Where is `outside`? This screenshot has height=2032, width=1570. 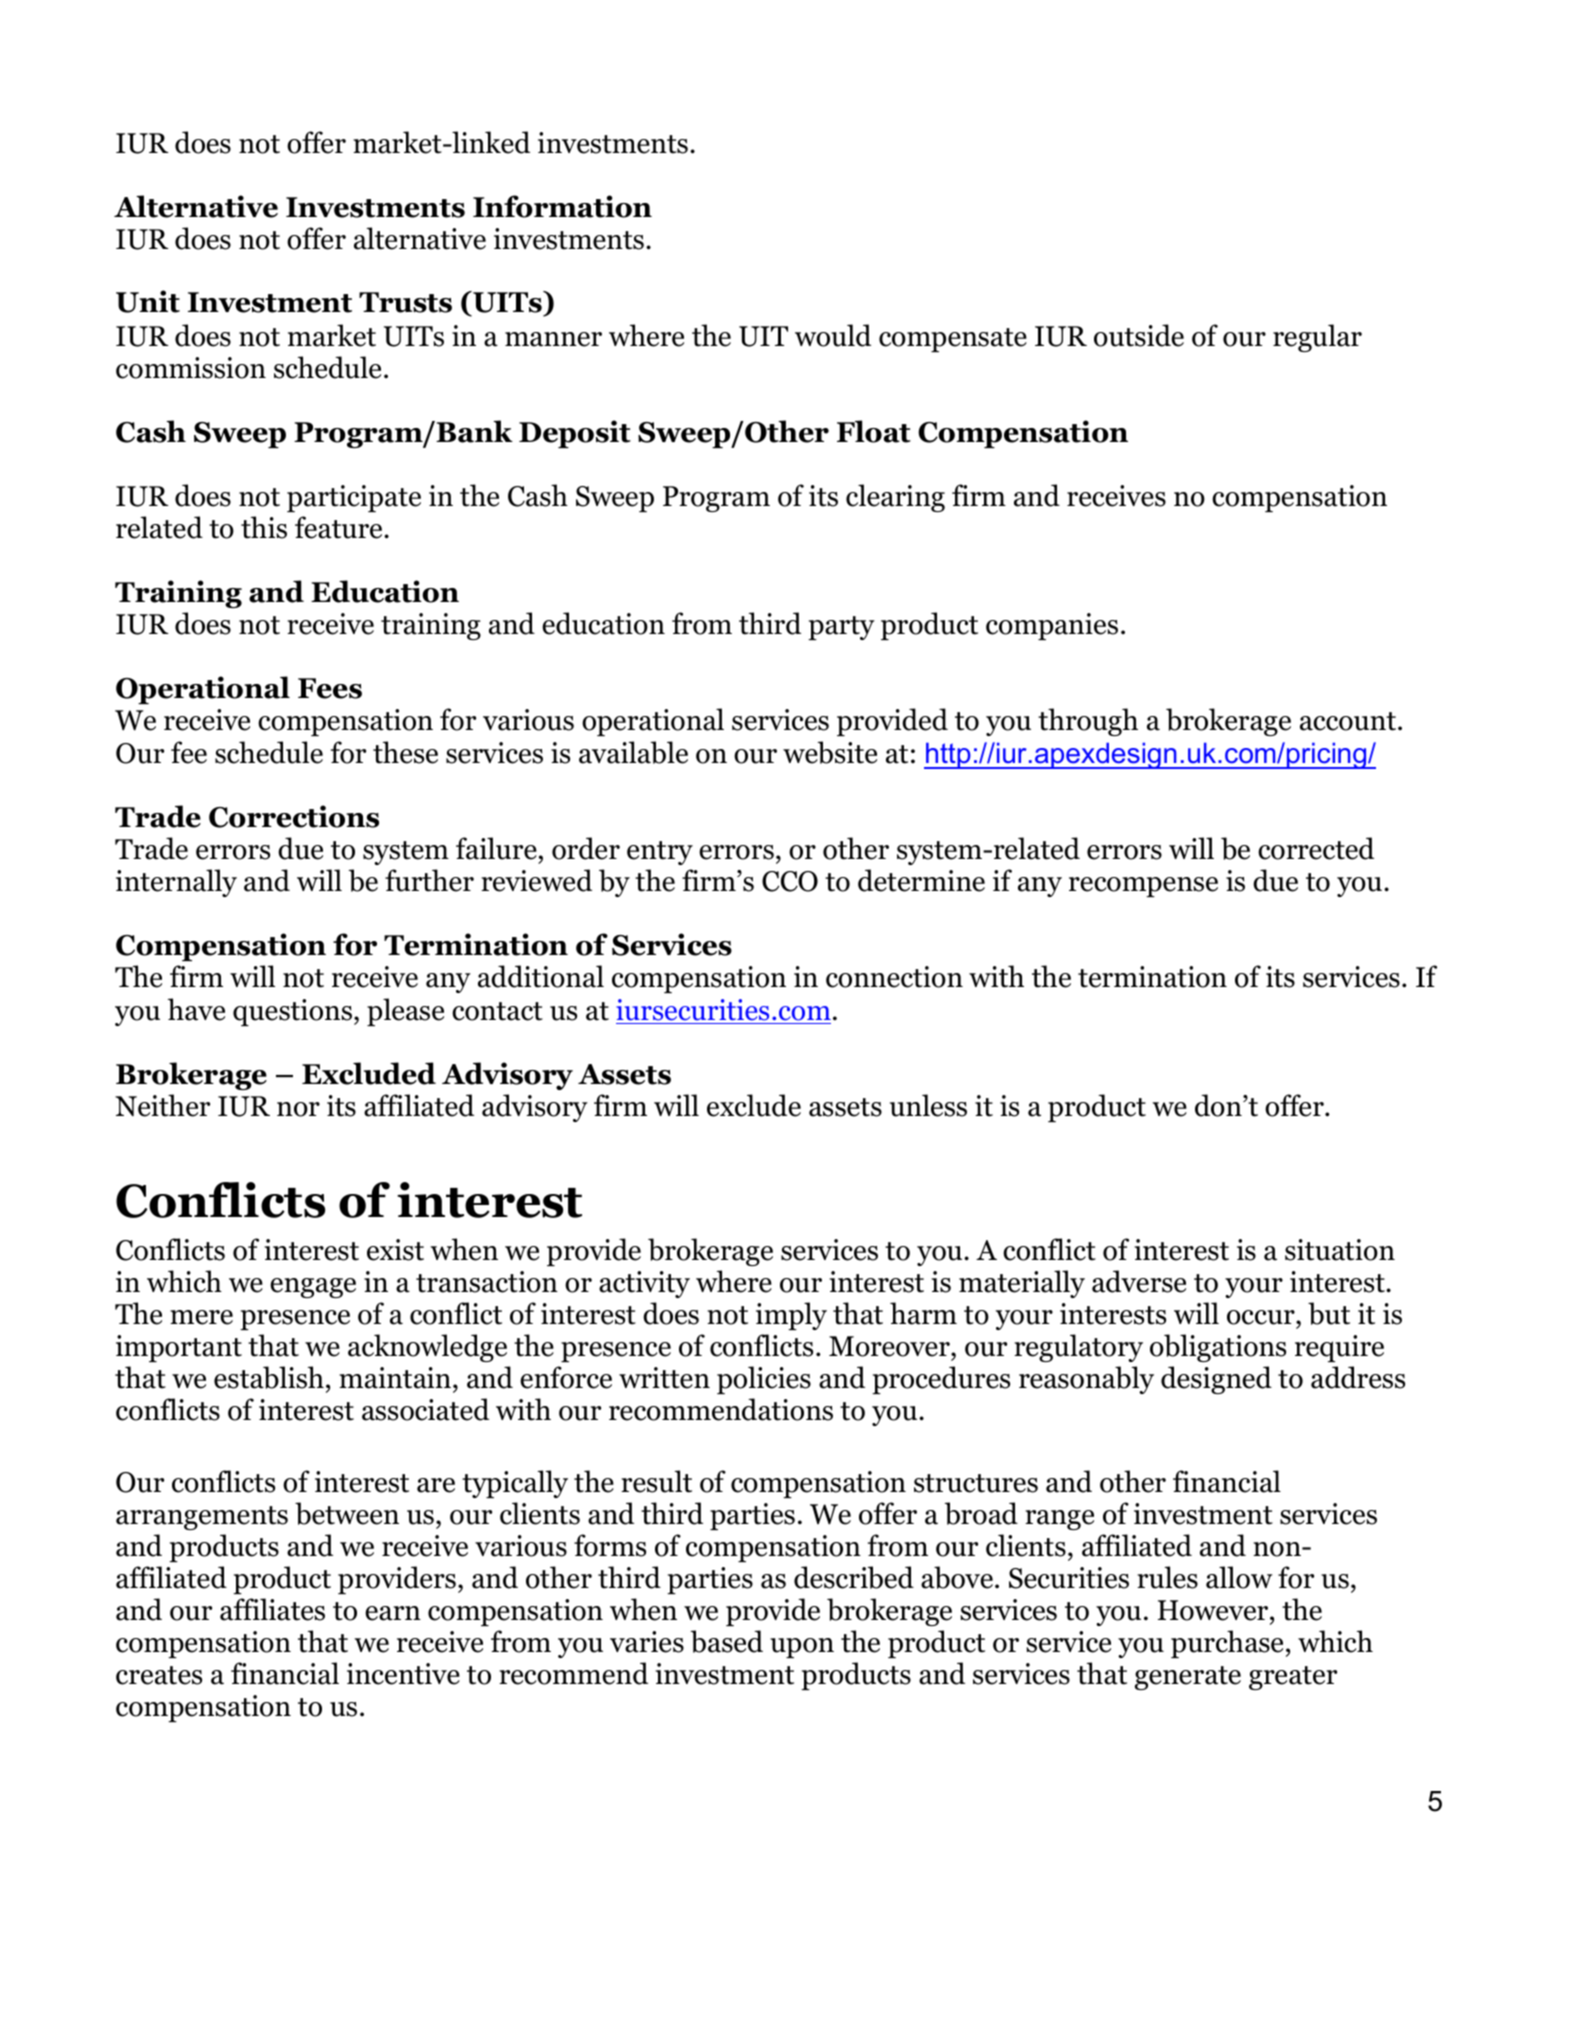
outside is located at coordinates (1139, 335).
